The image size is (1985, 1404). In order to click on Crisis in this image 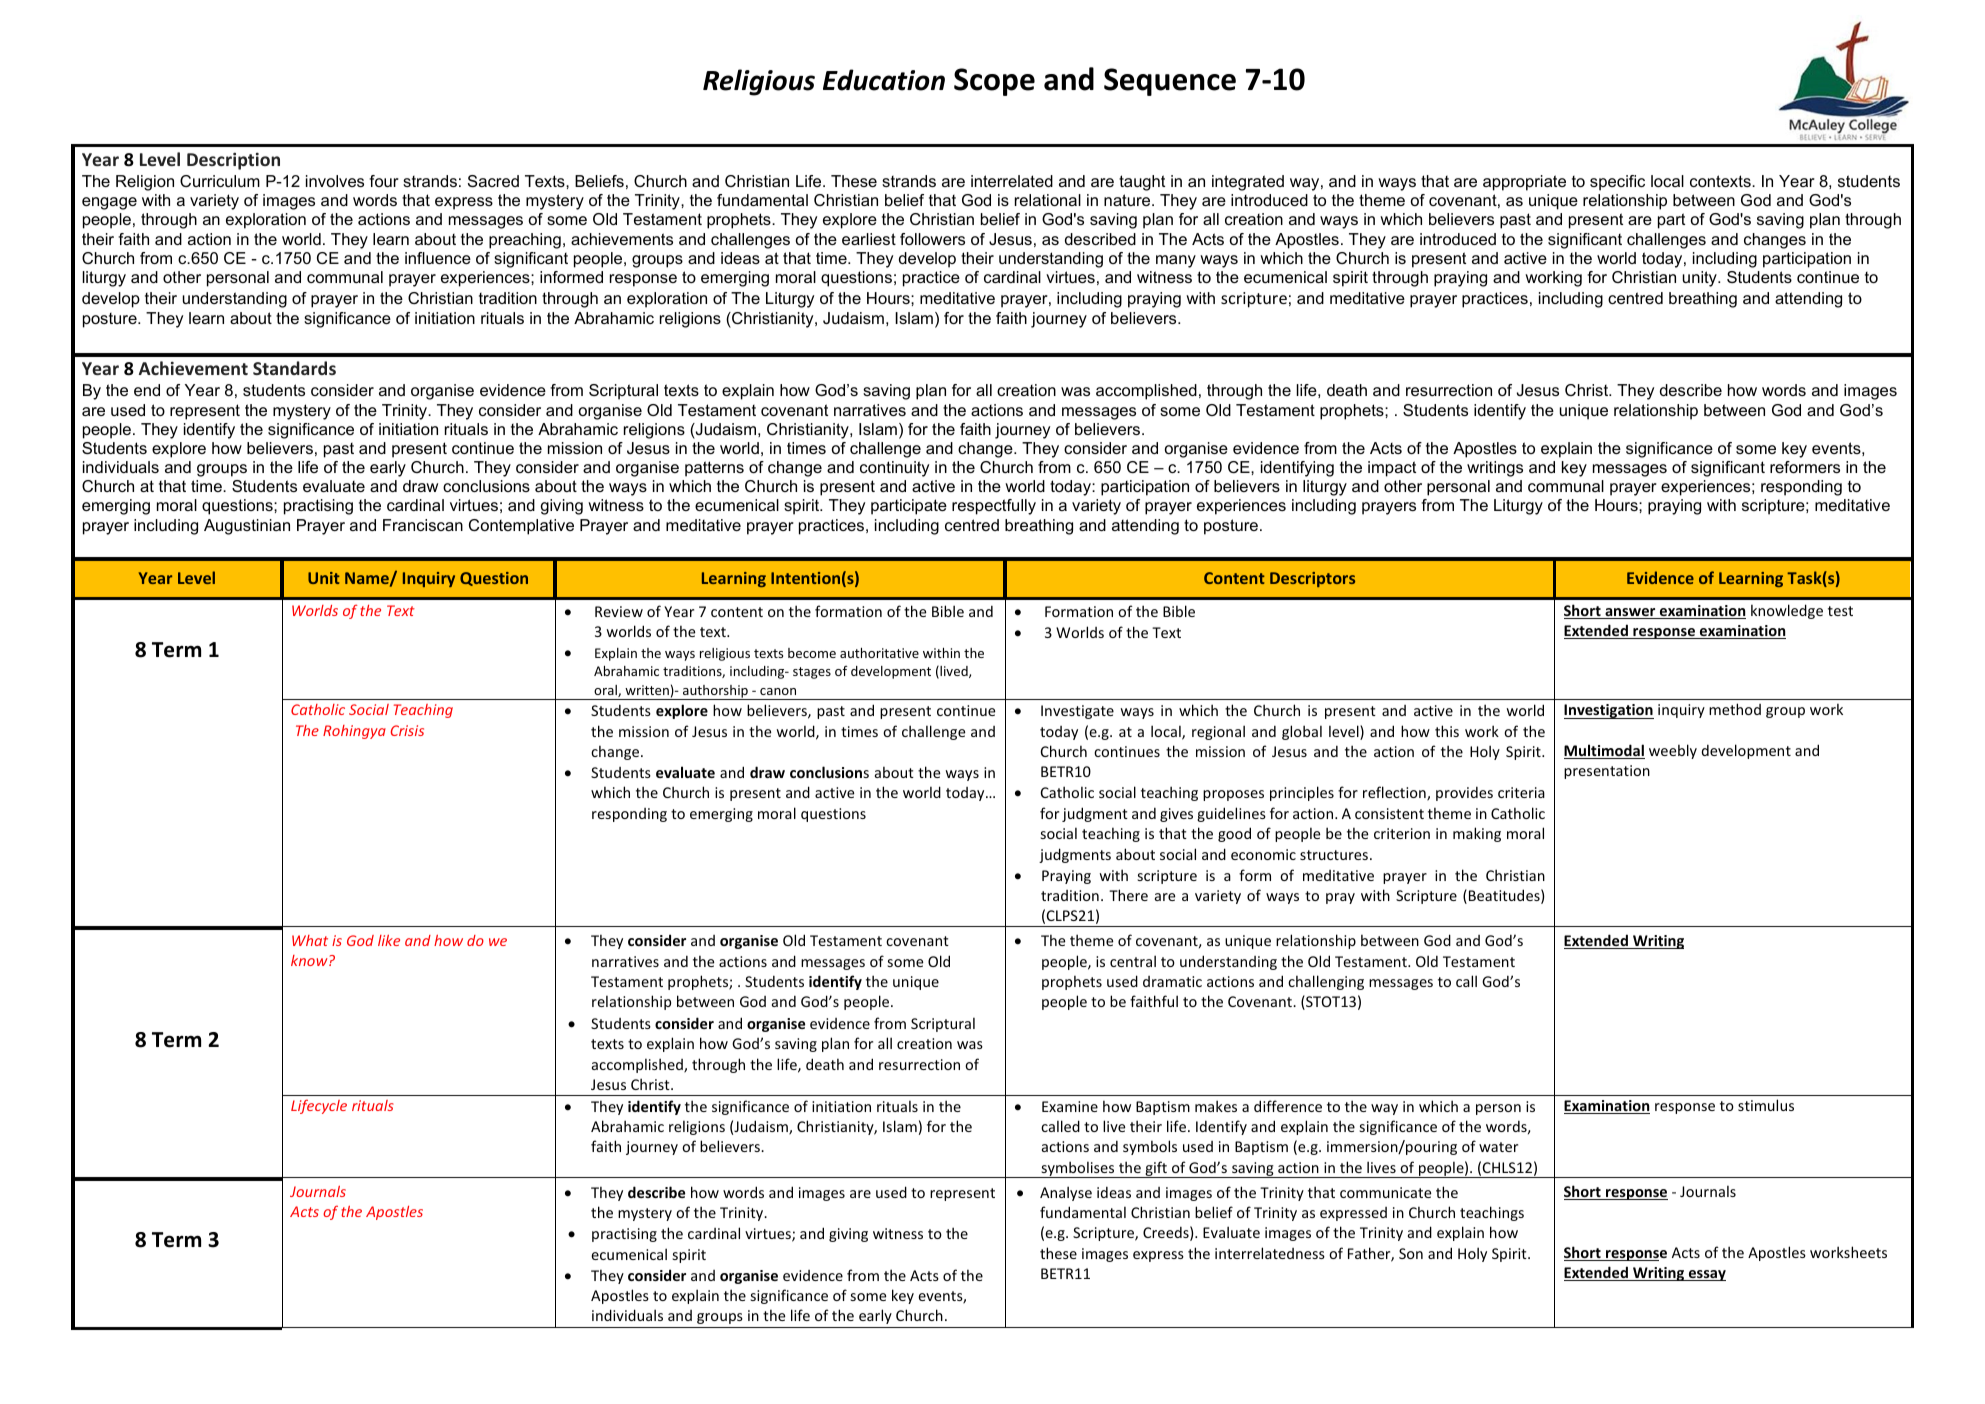, I will do `click(407, 730)`.
